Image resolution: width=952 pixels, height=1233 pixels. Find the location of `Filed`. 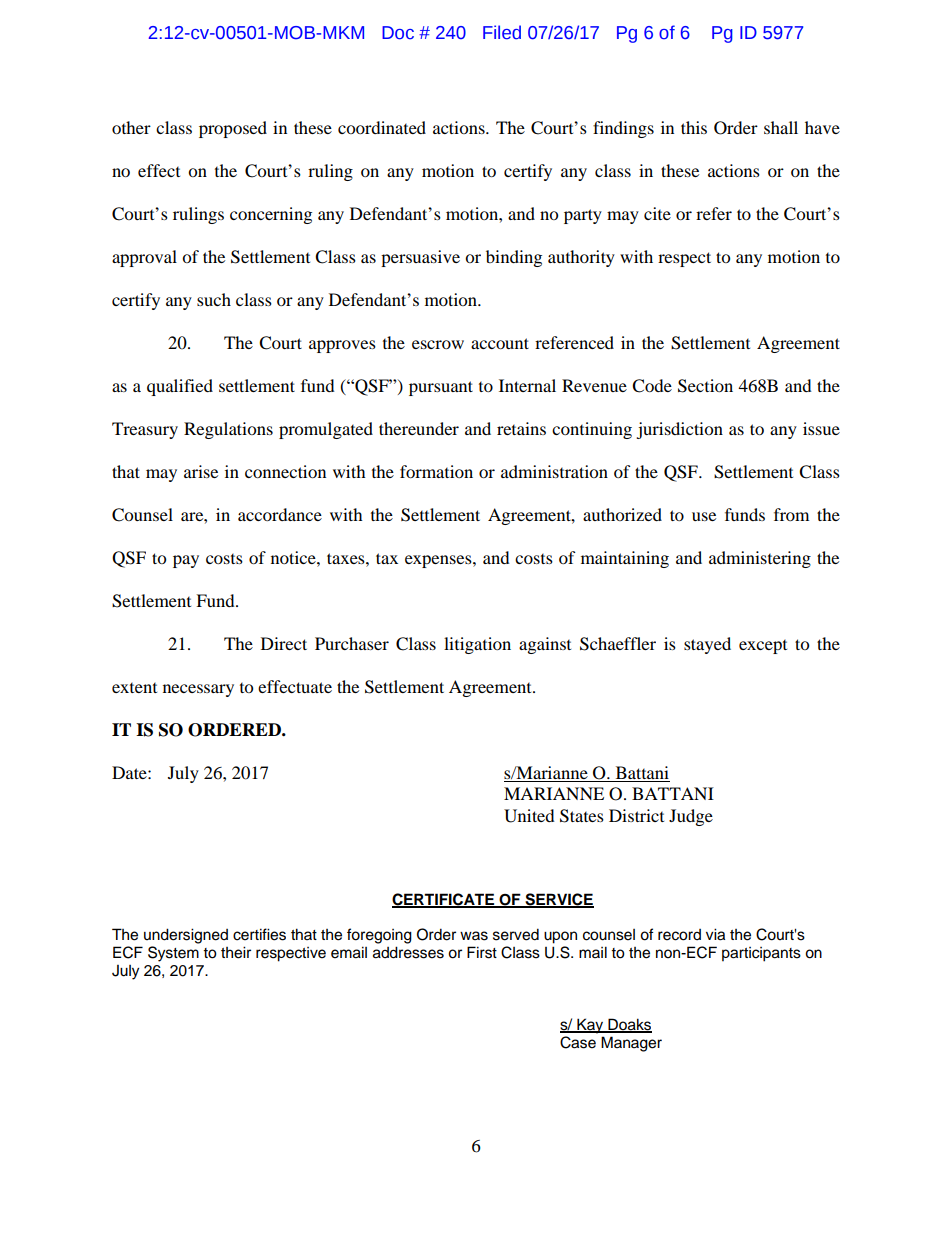

Filed is located at coordinates (502, 32).
